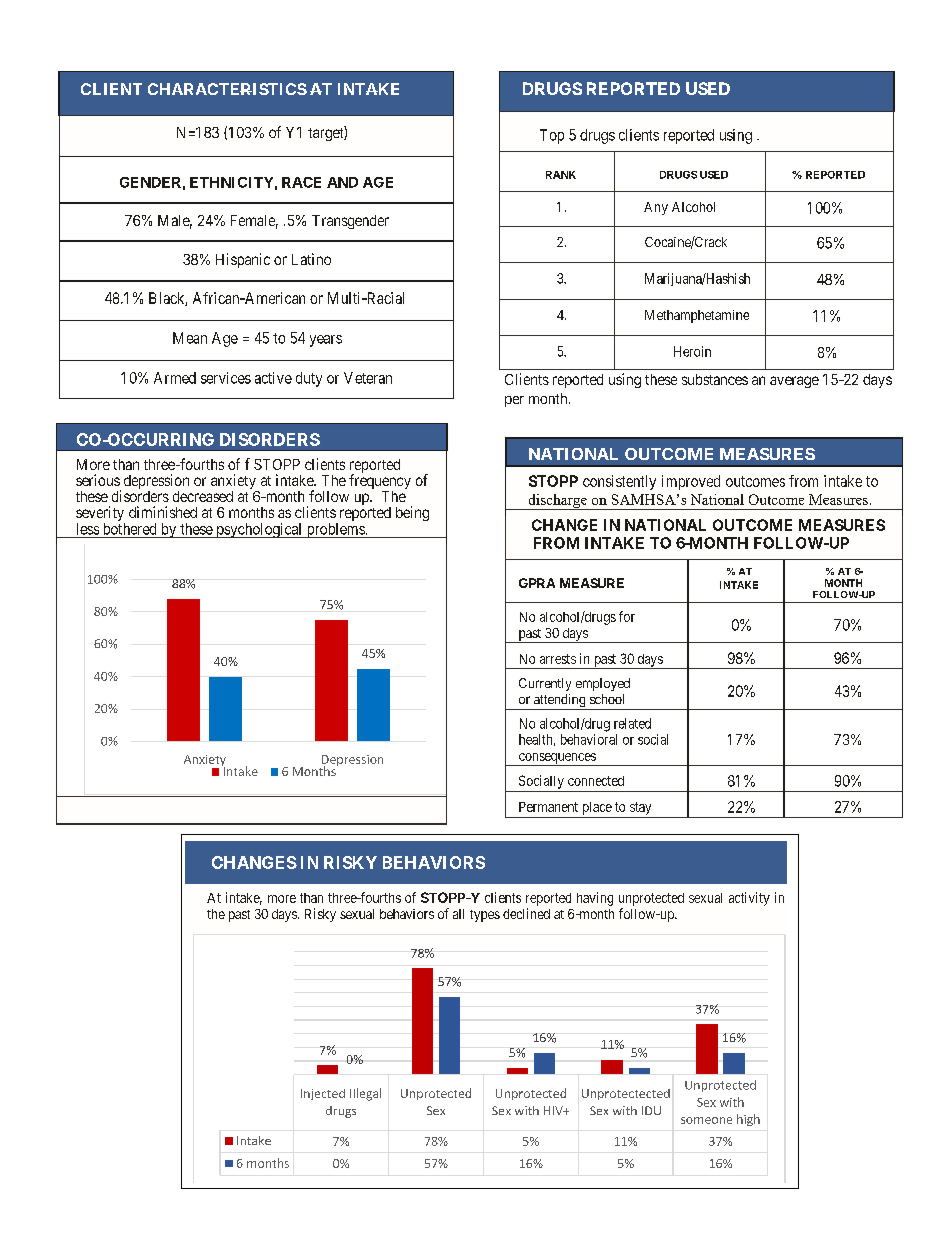 Image resolution: width=952 pixels, height=1233 pixels. I want to click on stay, so click(640, 808).
